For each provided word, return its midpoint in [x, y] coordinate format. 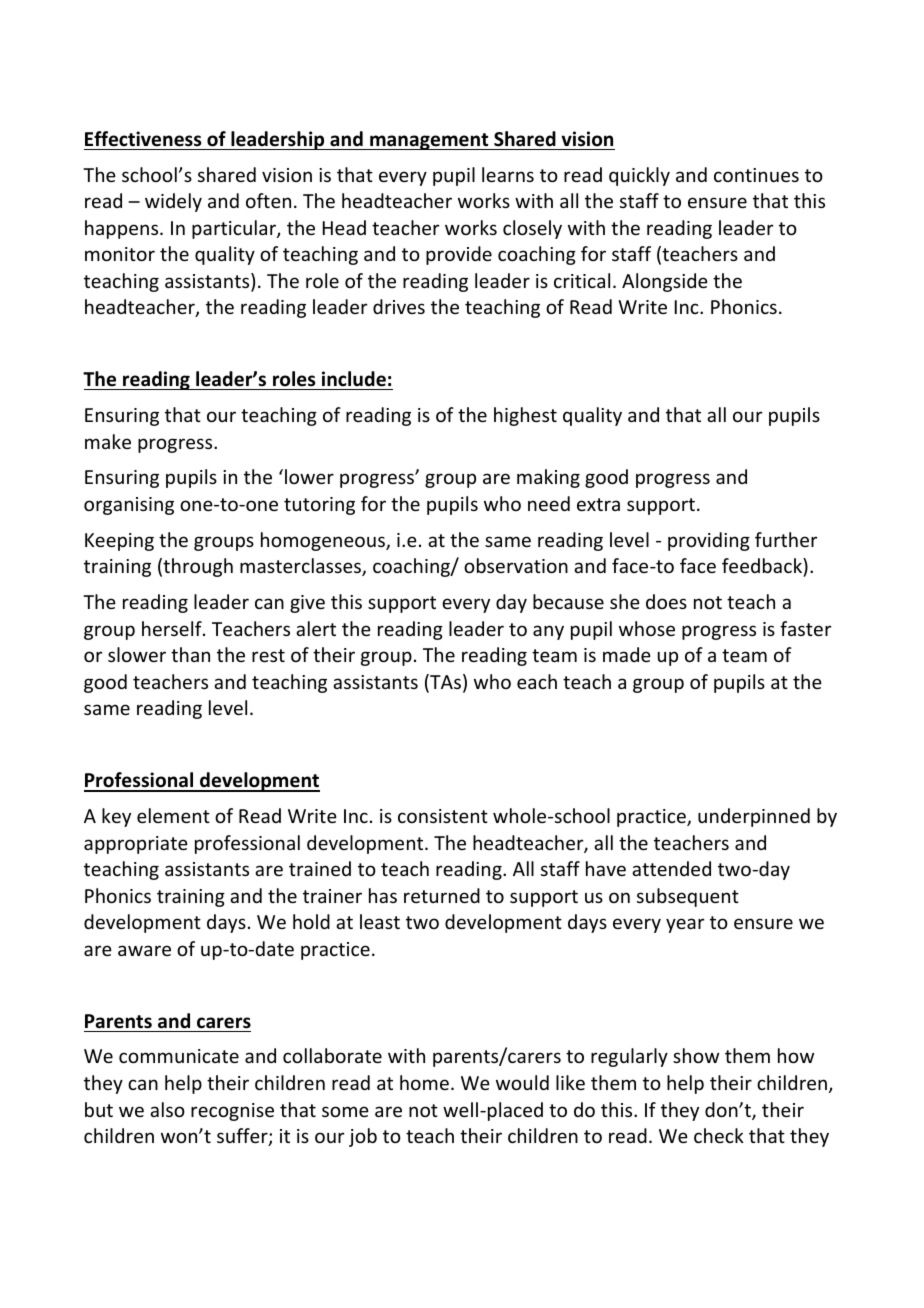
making [548, 478]
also [167, 1109]
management [429, 141]
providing [709, 541]
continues [756, 175]
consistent [443, 816]
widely [173, 202]
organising [129, 506]
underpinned [754, 817]
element [173, 815]
